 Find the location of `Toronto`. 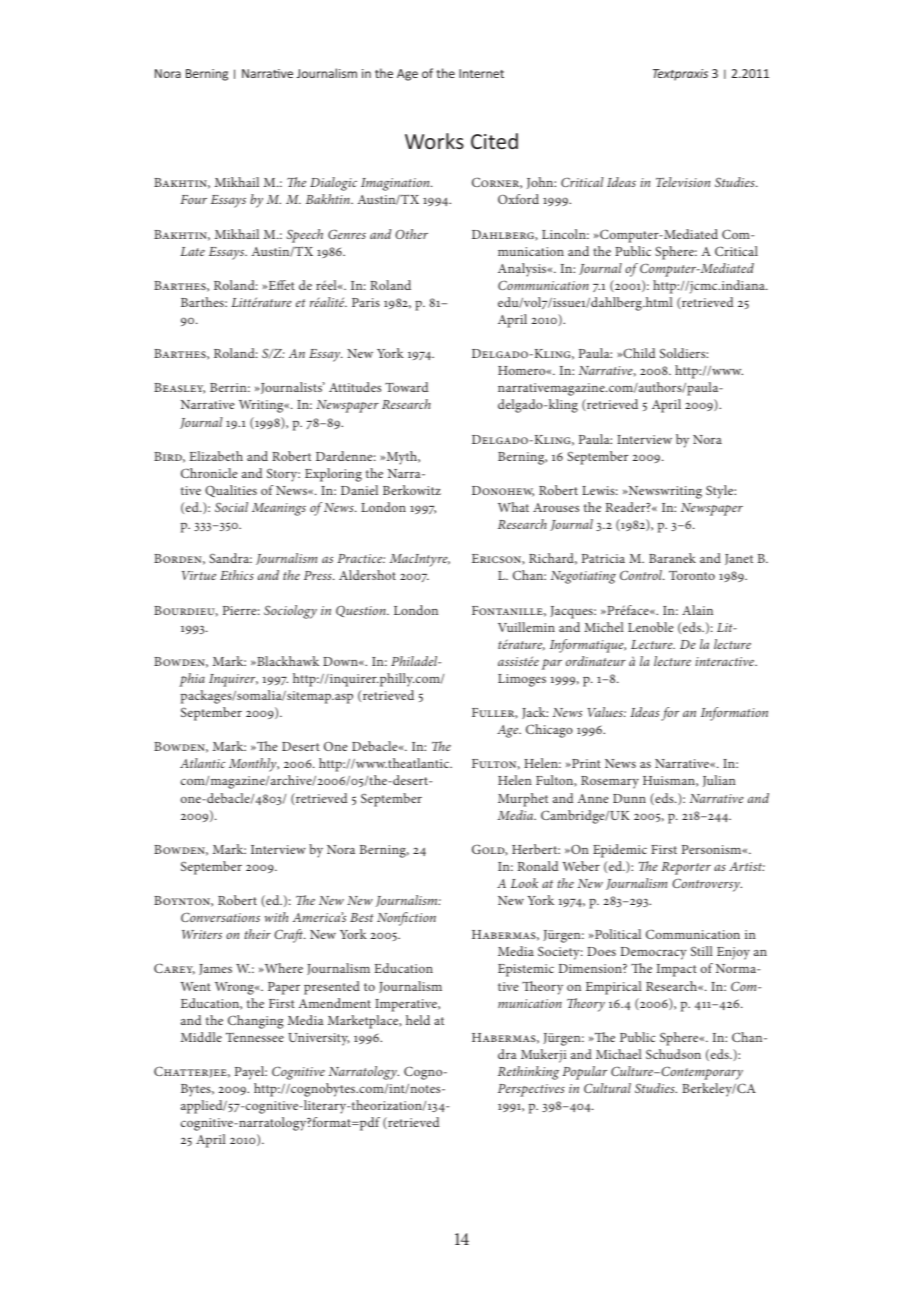

Toronto is located at coordinates (692, 575).
